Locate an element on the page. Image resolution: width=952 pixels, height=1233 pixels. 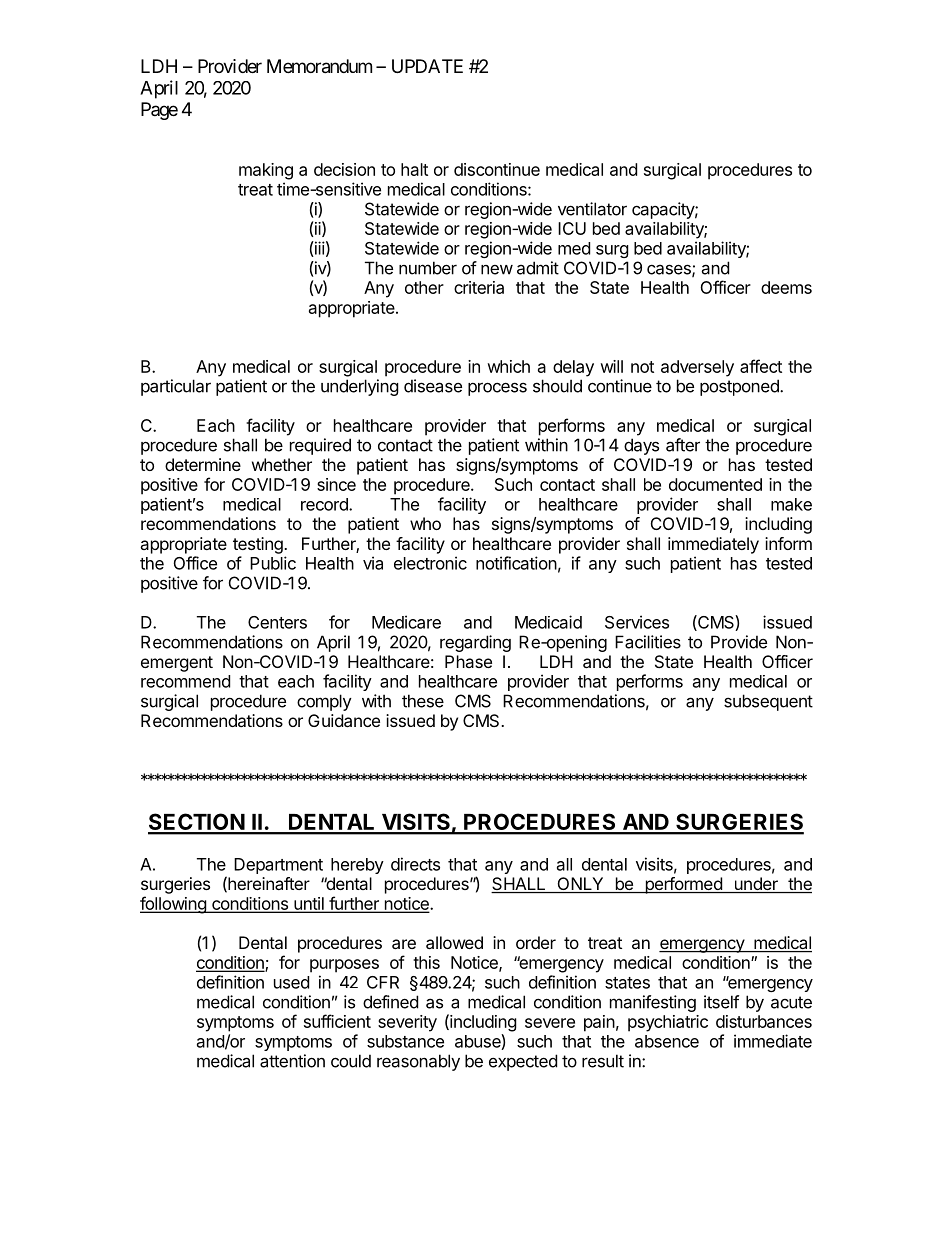
Memorandum is located at coordinates (319, 66).
